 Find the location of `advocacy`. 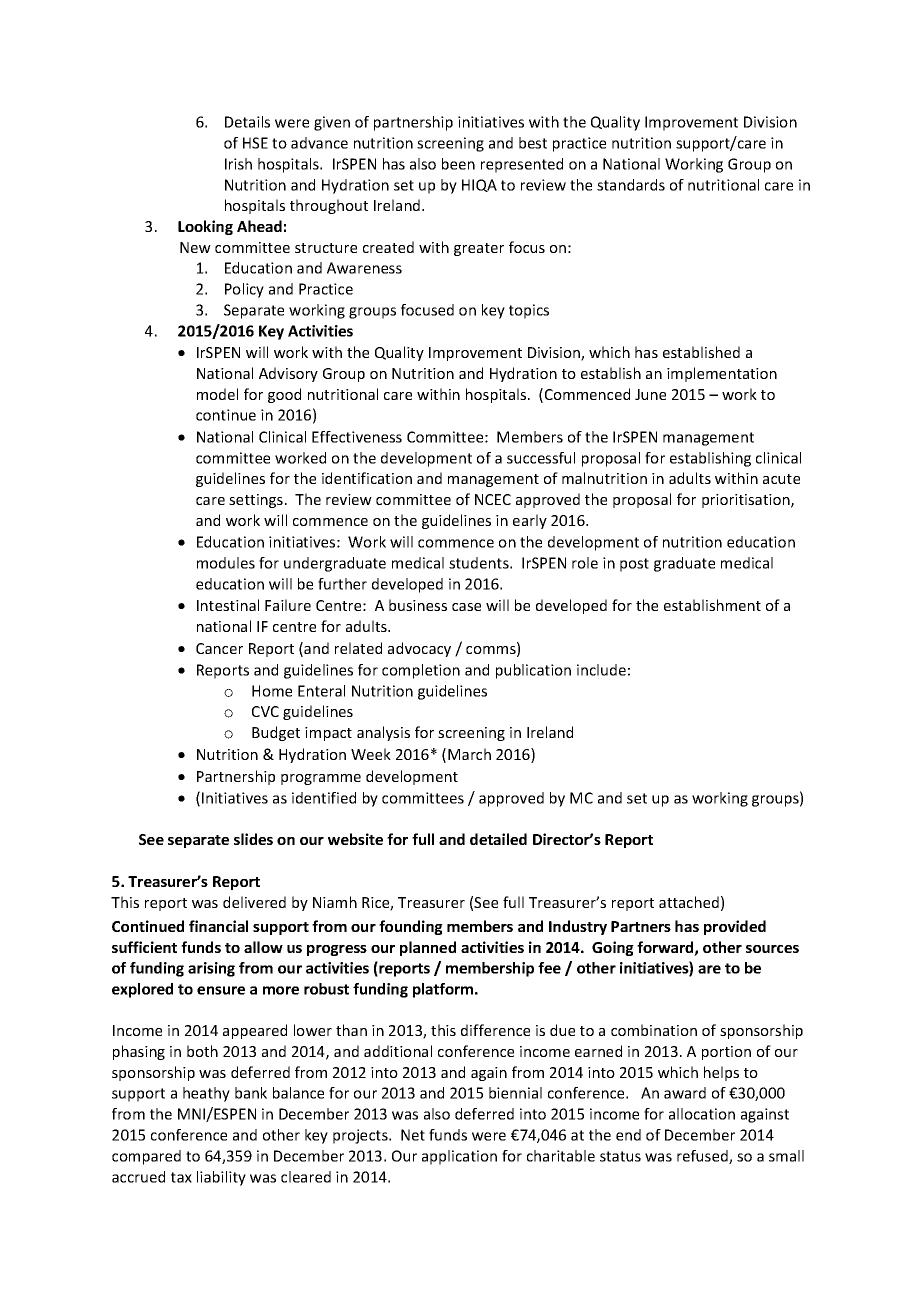

advocacy is located at coordinates (419, 649).
